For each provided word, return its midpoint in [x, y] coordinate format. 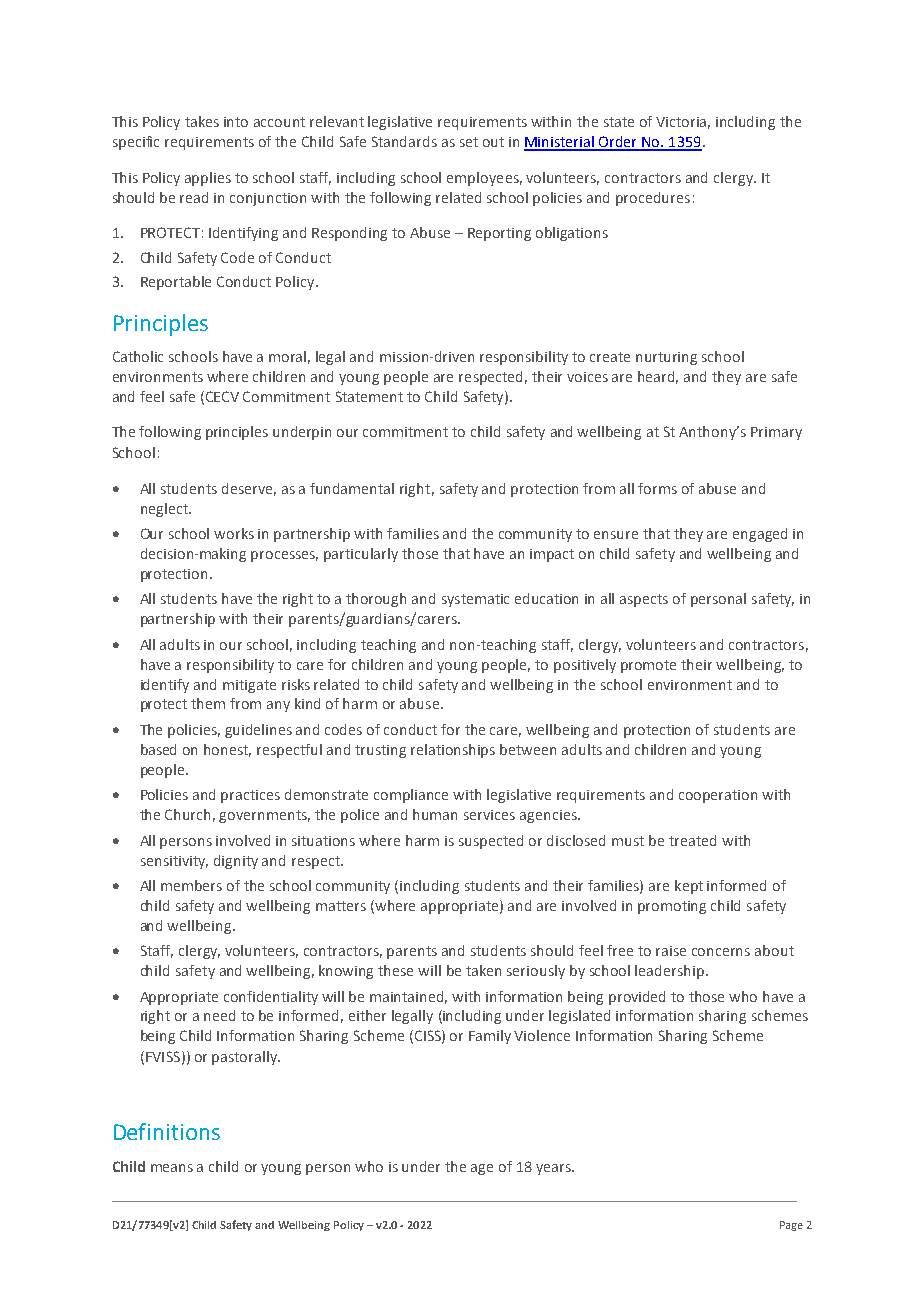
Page [791, 1226]
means [172, 1168]
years [554, 1169]
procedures [653, 199]
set [469, 142]
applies [208, 179]
